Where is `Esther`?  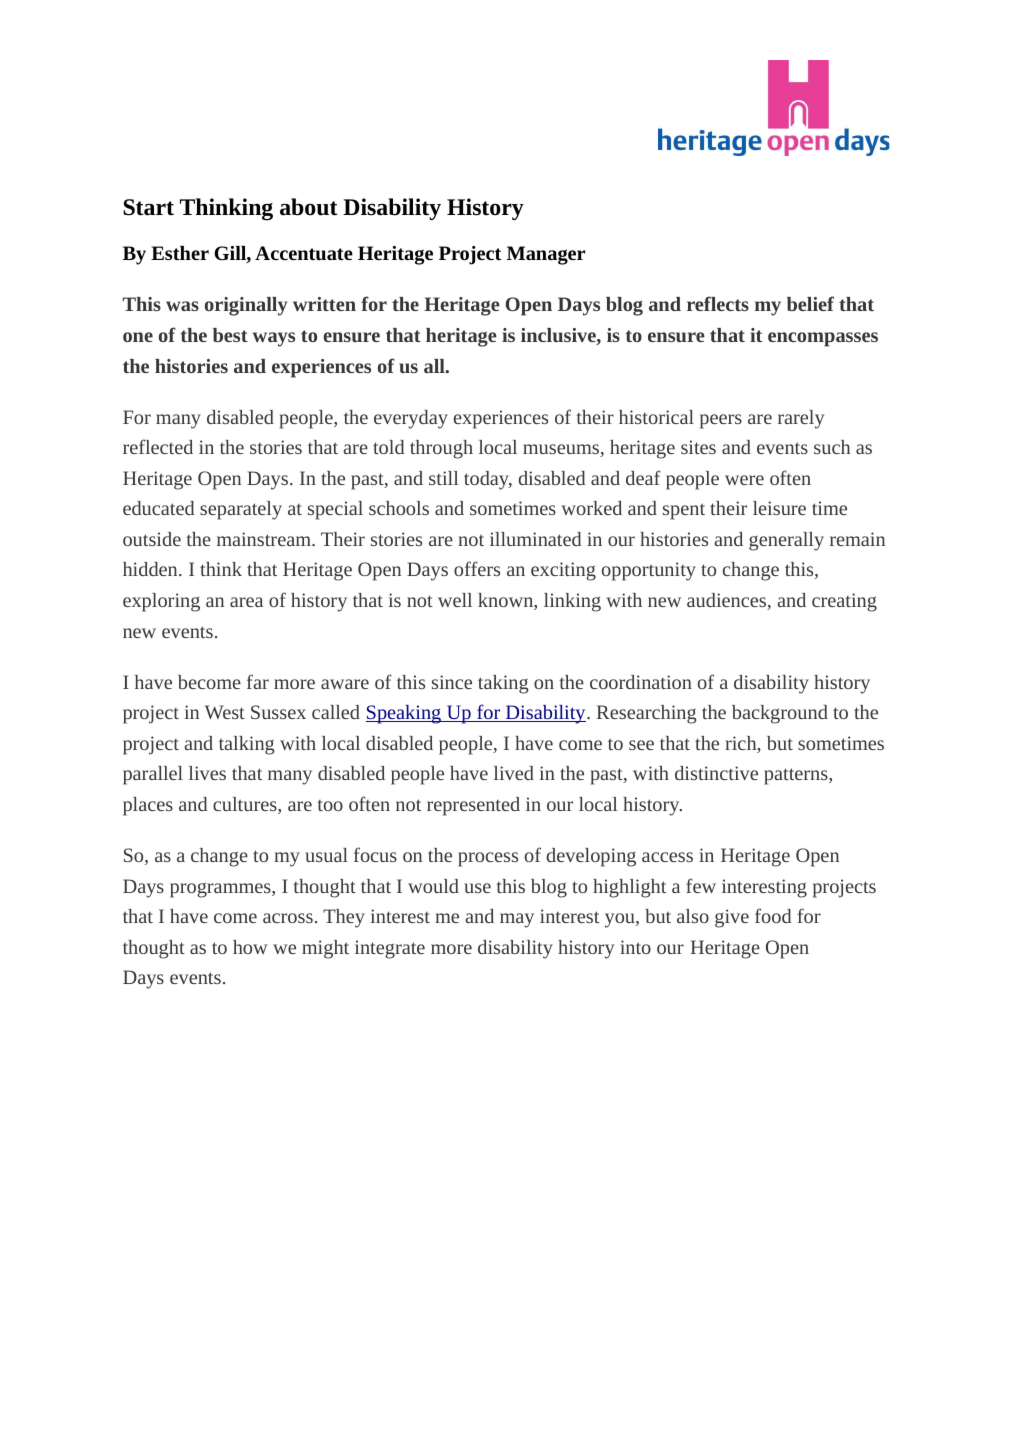
Esther is located at coordinates (180, 253).
